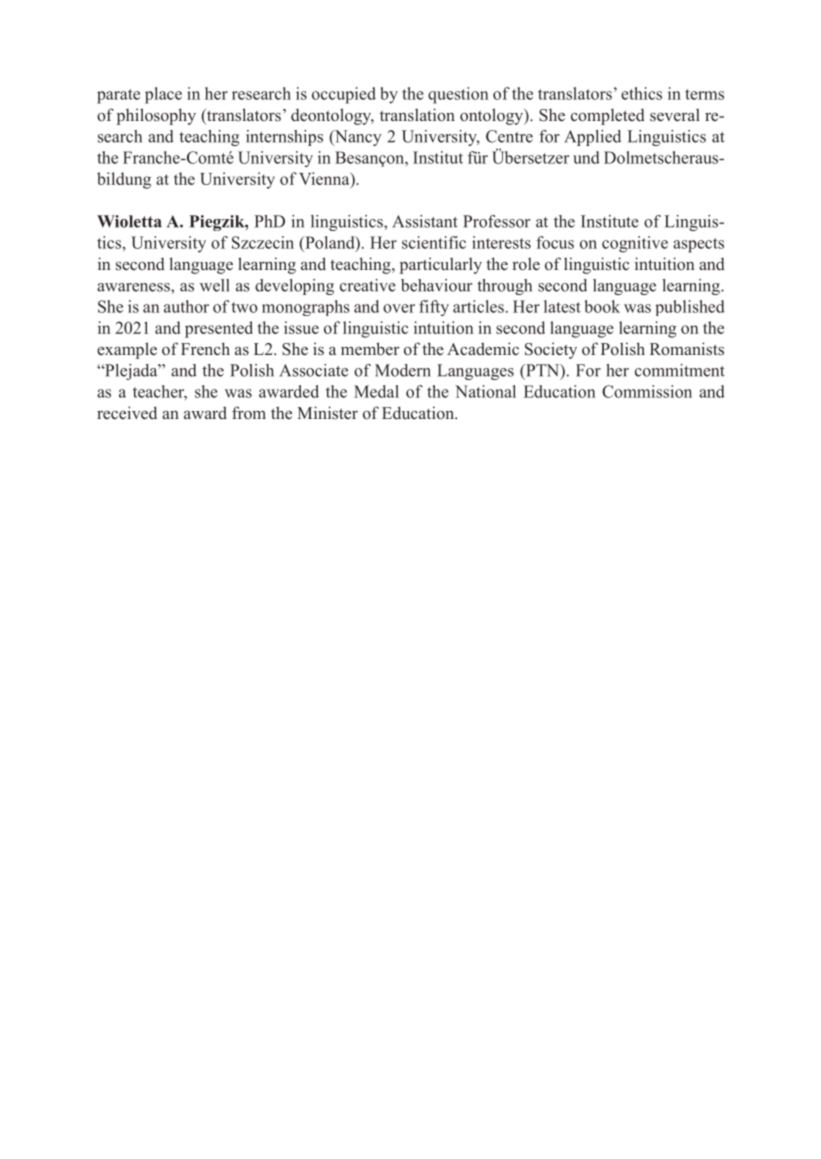 This image has height=1159, width=821. What do you see at coordinates (330, 243) in the image?
I see `Poland` at bounding box center [330, 243].
